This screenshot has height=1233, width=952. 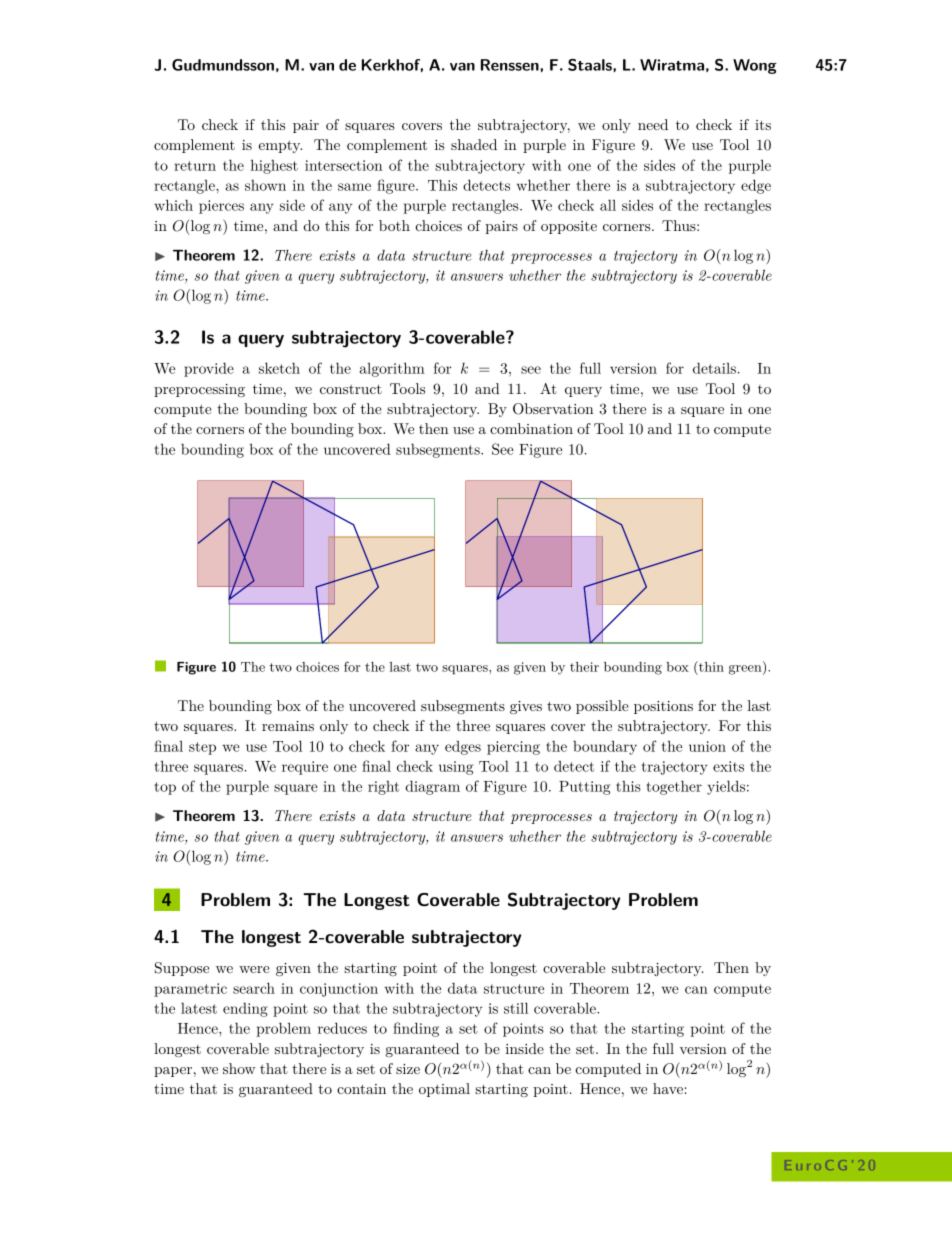 I want to click on ending, so click(x=245, y=1010).
